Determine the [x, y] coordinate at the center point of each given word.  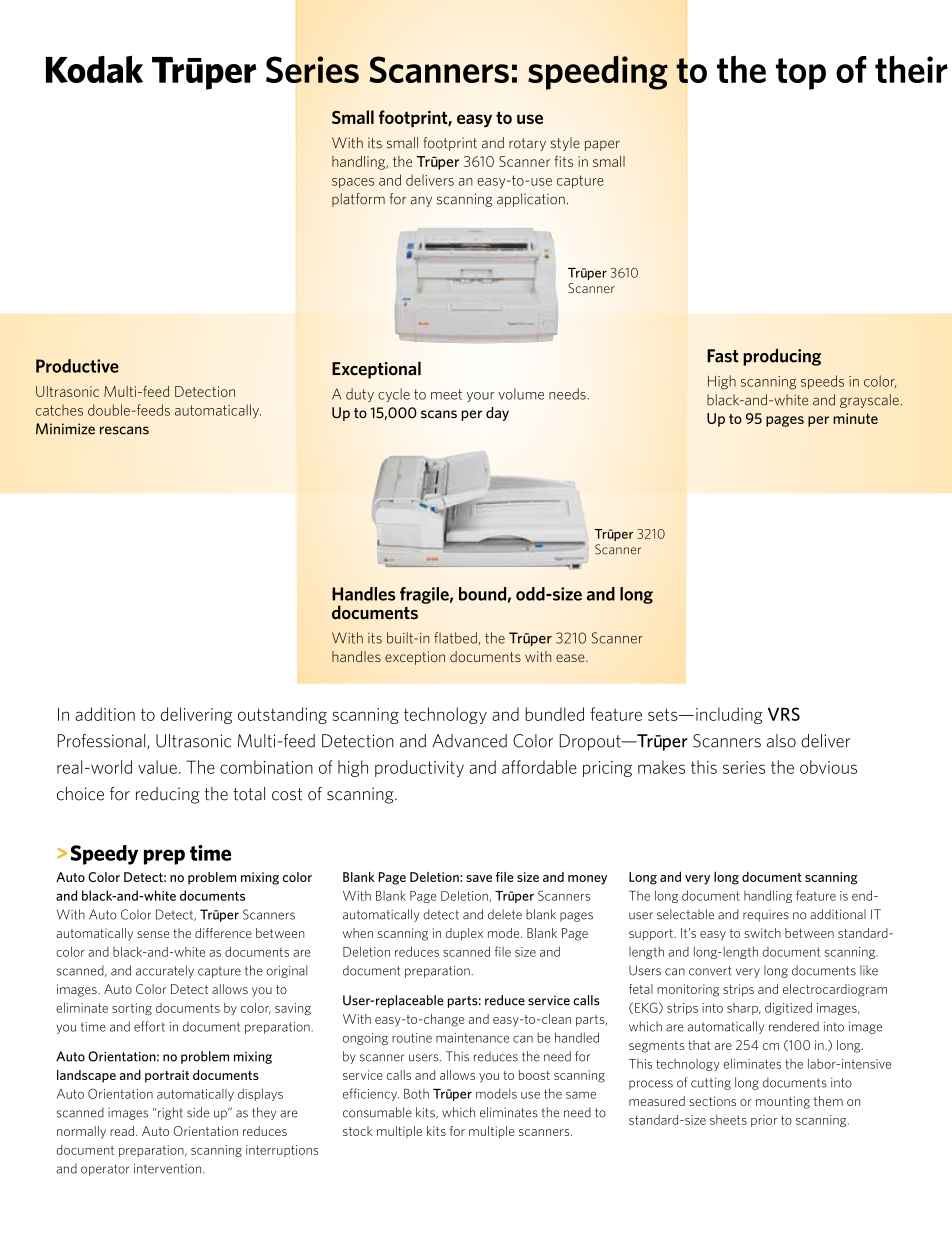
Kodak [94, 69]
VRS [784, 714]
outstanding [282, 715]
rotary [527, 144]
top [801, 74]
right [169, 1113]
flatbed [455, 638]
